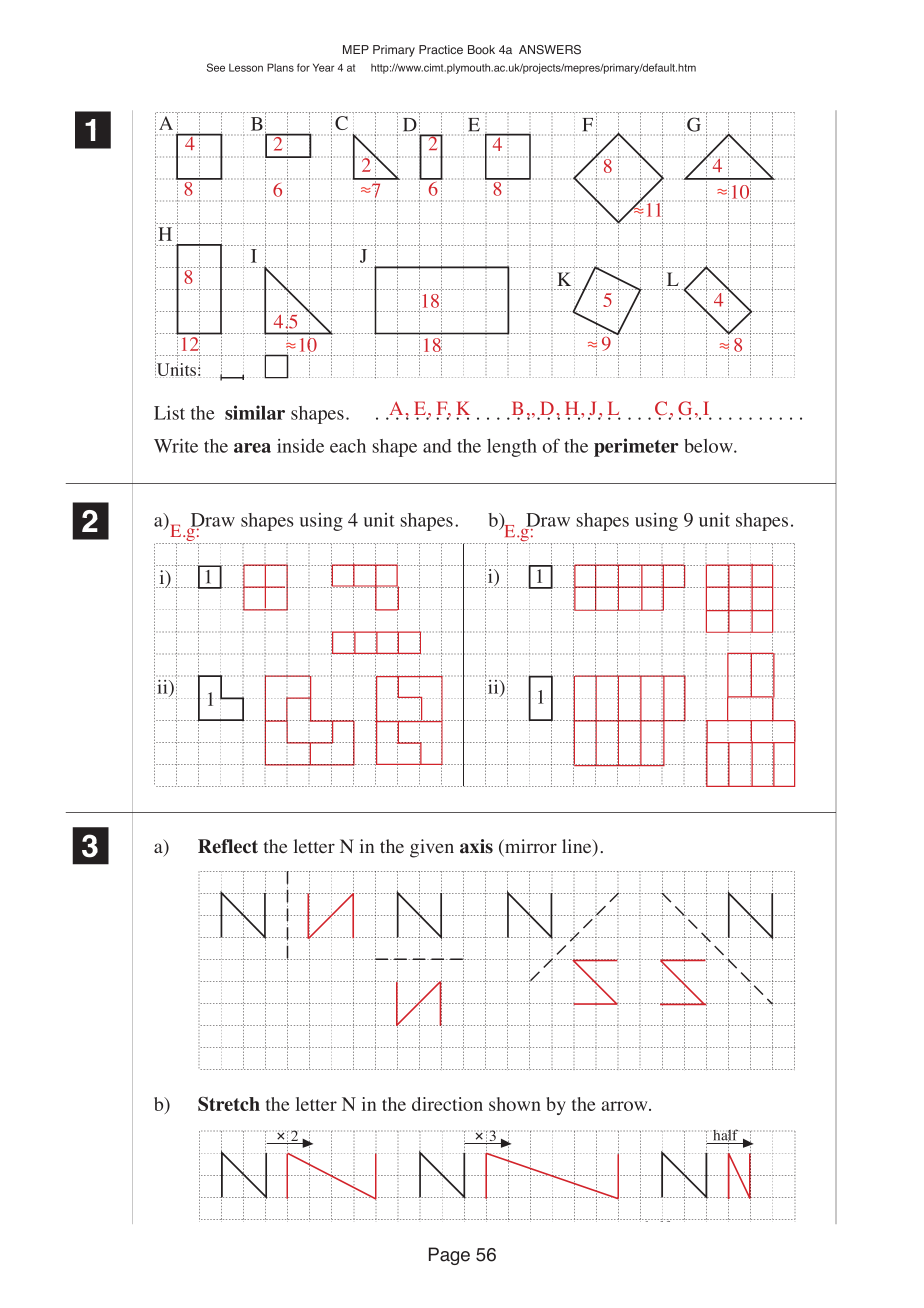 This document has height=1308, width=924. I want to click on Reflect, so click(228, 846).
